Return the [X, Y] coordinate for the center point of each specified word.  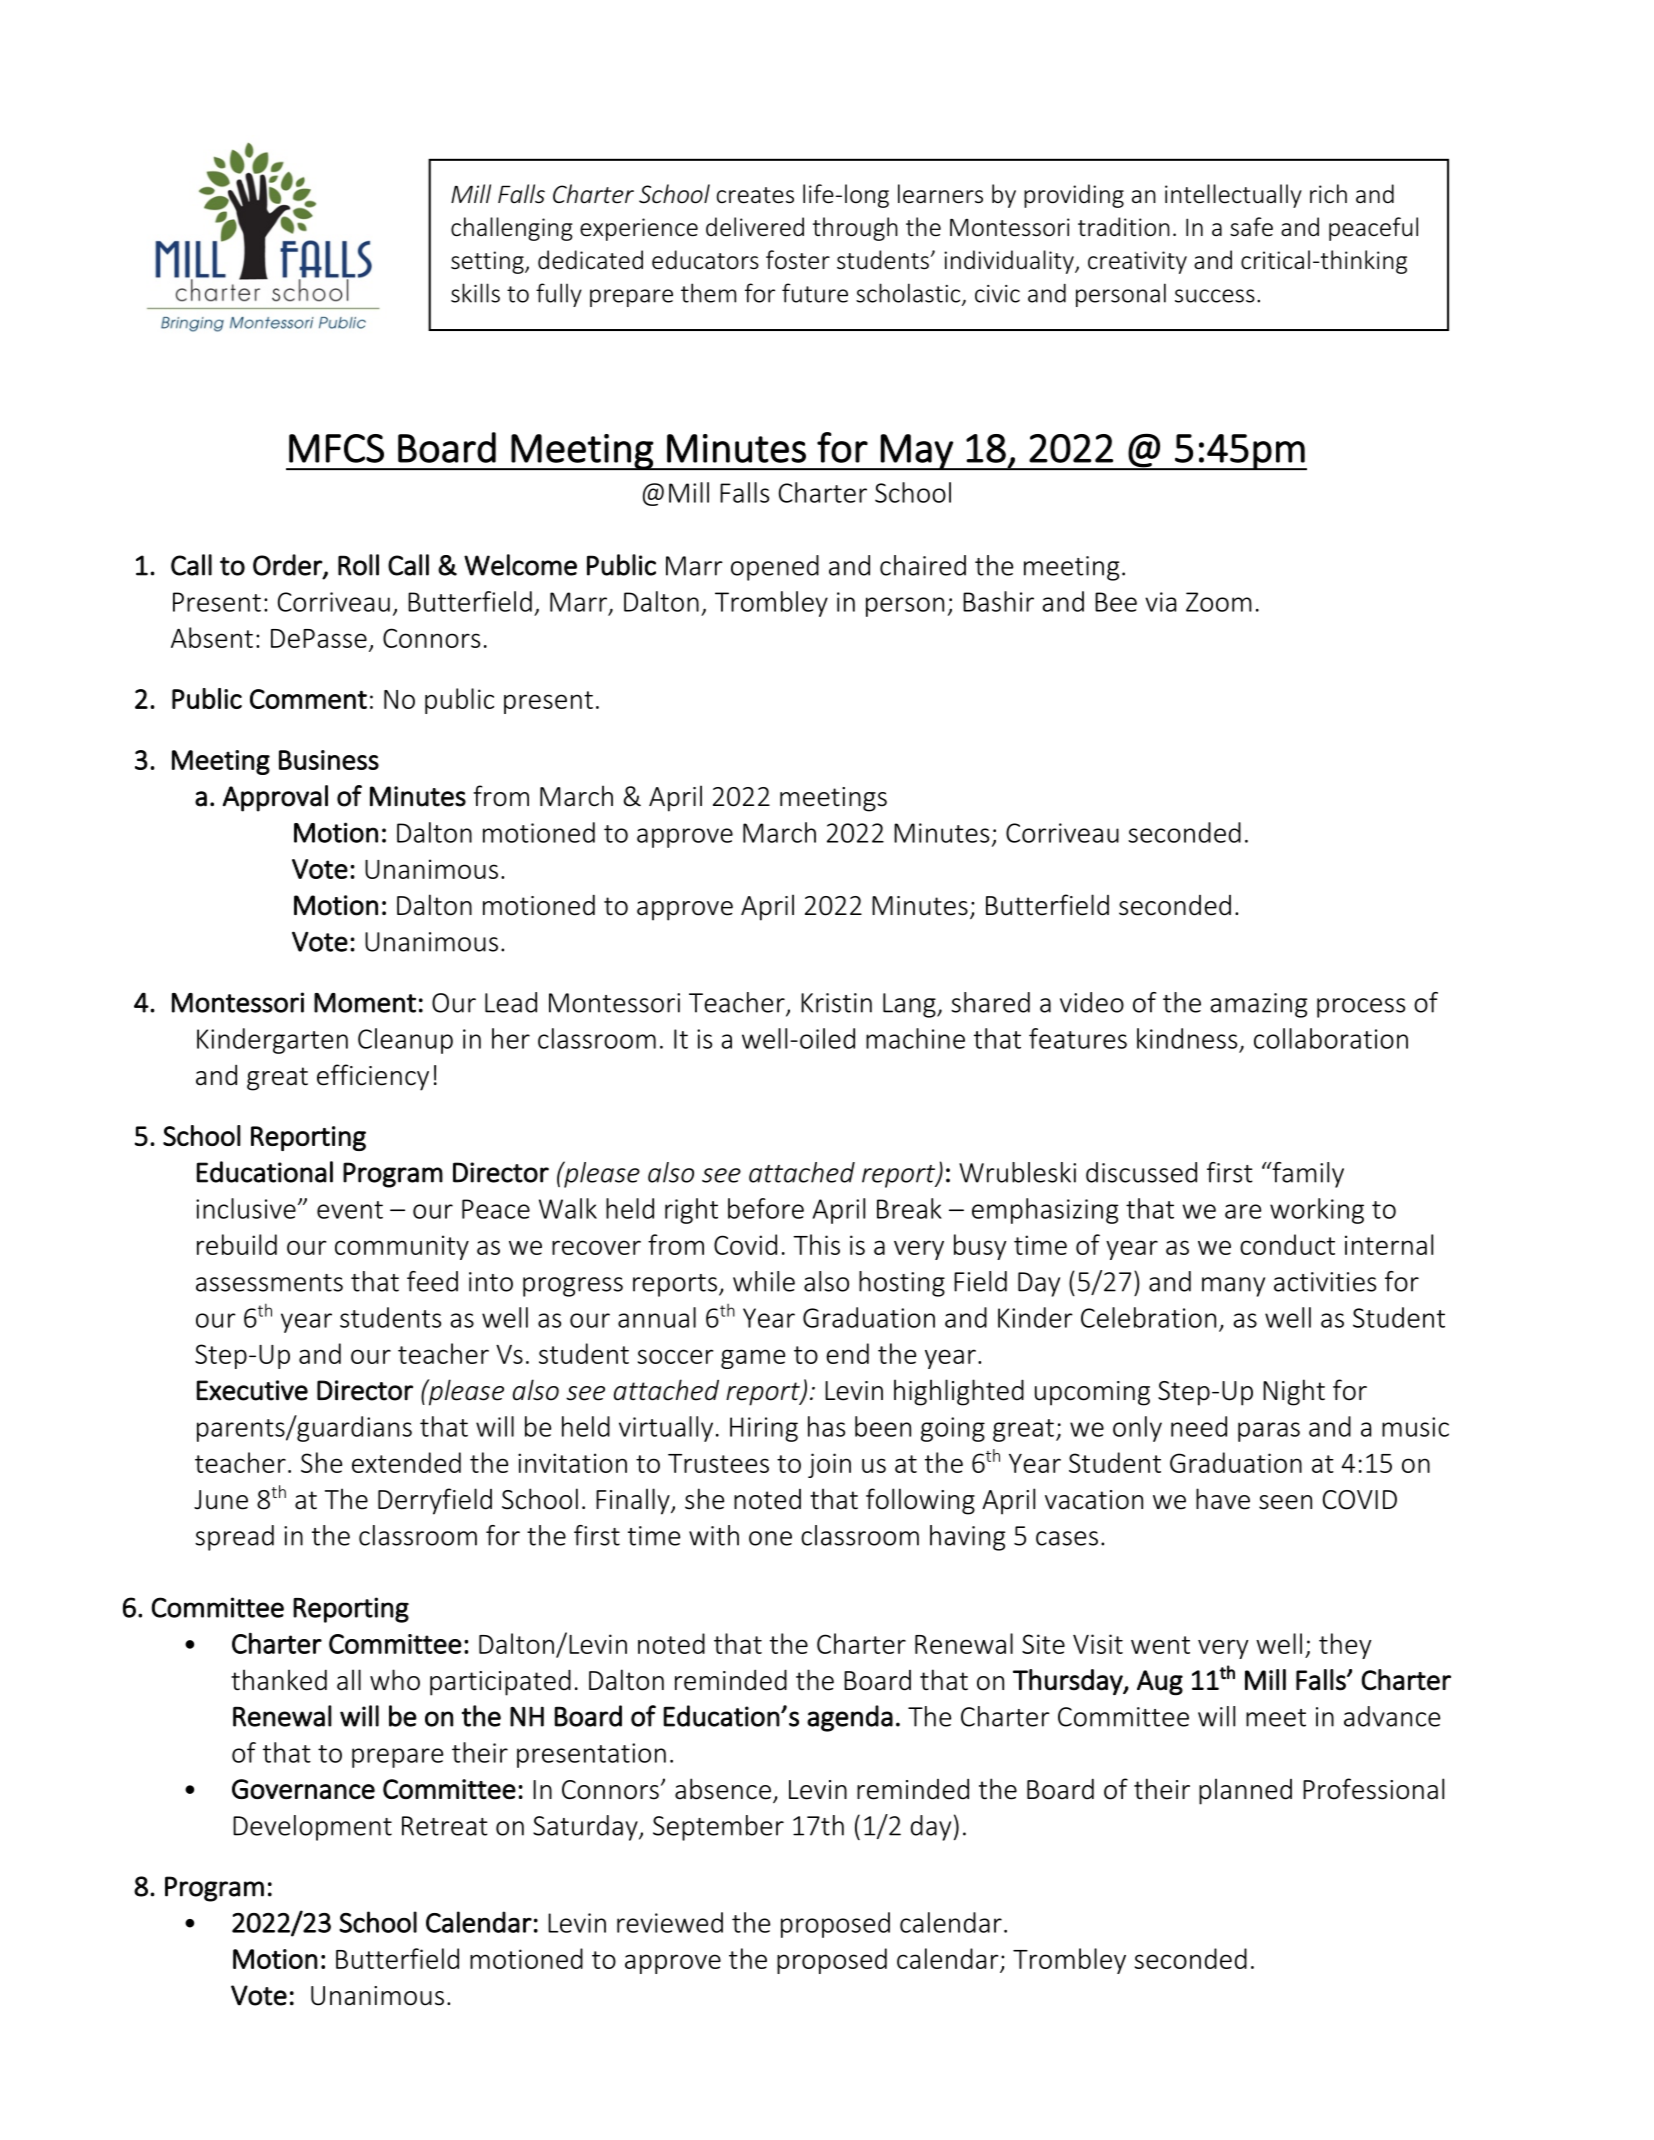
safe [1251, 226]
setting [488, 262]
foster [798, 260]
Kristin [836, 1003]
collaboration [1331, 1038]
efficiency [373, 1077]
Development [312, 1828]
